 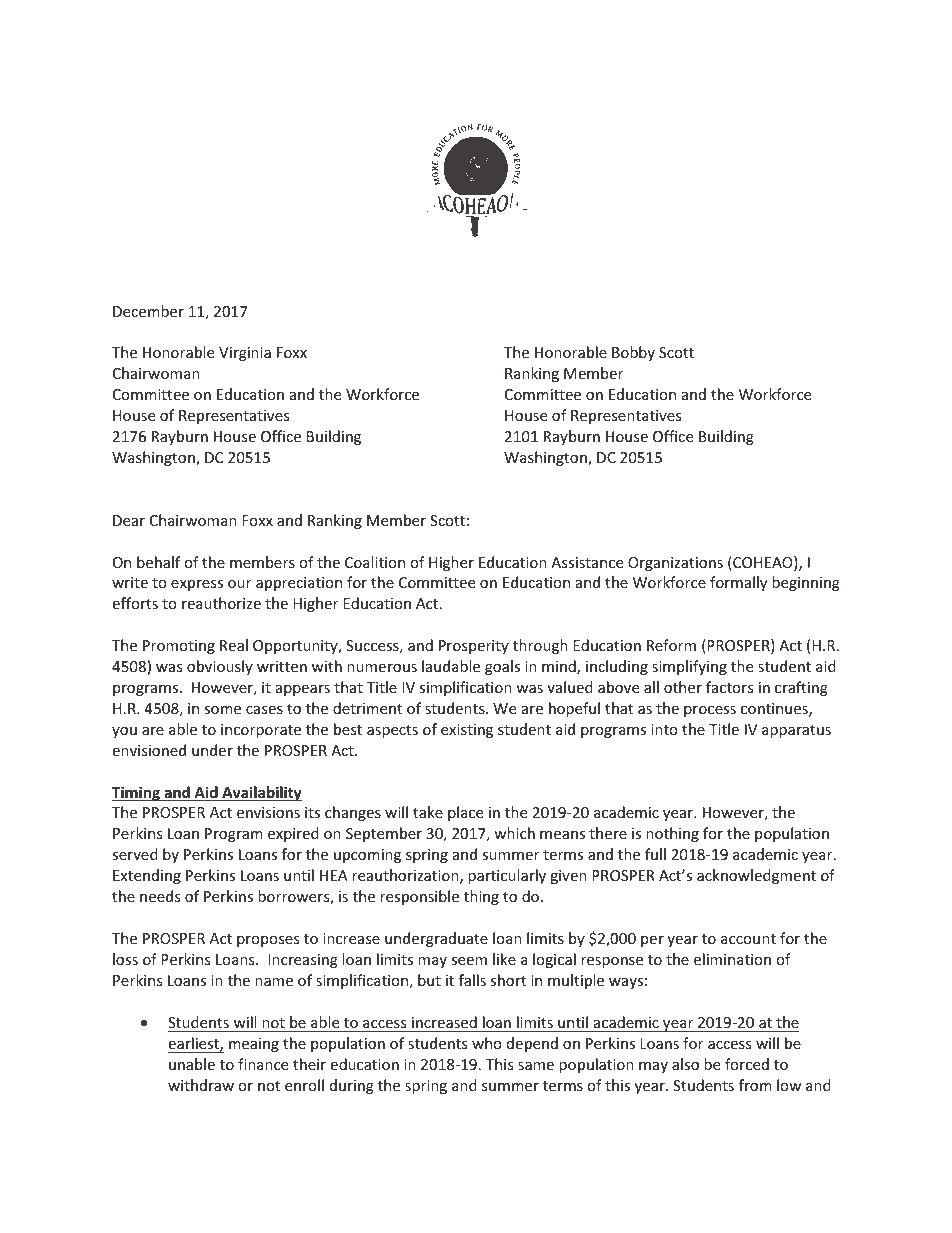 What do you see at coordinates (197, 585) in the screenshot?
I see `express` at bounding box center [197, 585].
